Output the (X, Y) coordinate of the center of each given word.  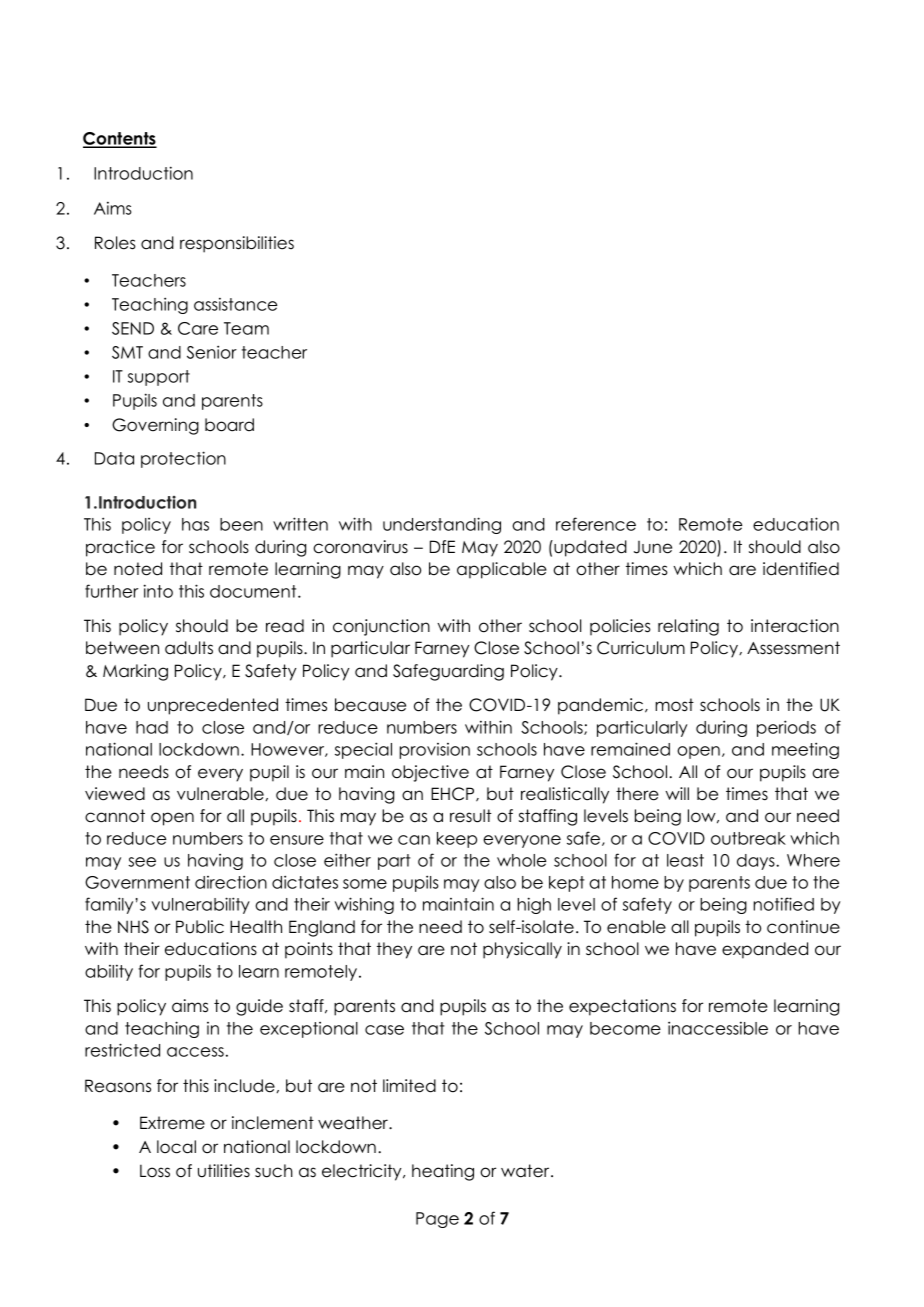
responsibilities (237, 244)
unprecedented (213, 706)
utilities (224, 1171)
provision (435, 751)
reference (596, 524)
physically (522, 950)
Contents (120, 140)
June (653, 547)
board (229, 425)
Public (200, 927)
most (674, 705)
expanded (765, 950)
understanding (442, 525)
